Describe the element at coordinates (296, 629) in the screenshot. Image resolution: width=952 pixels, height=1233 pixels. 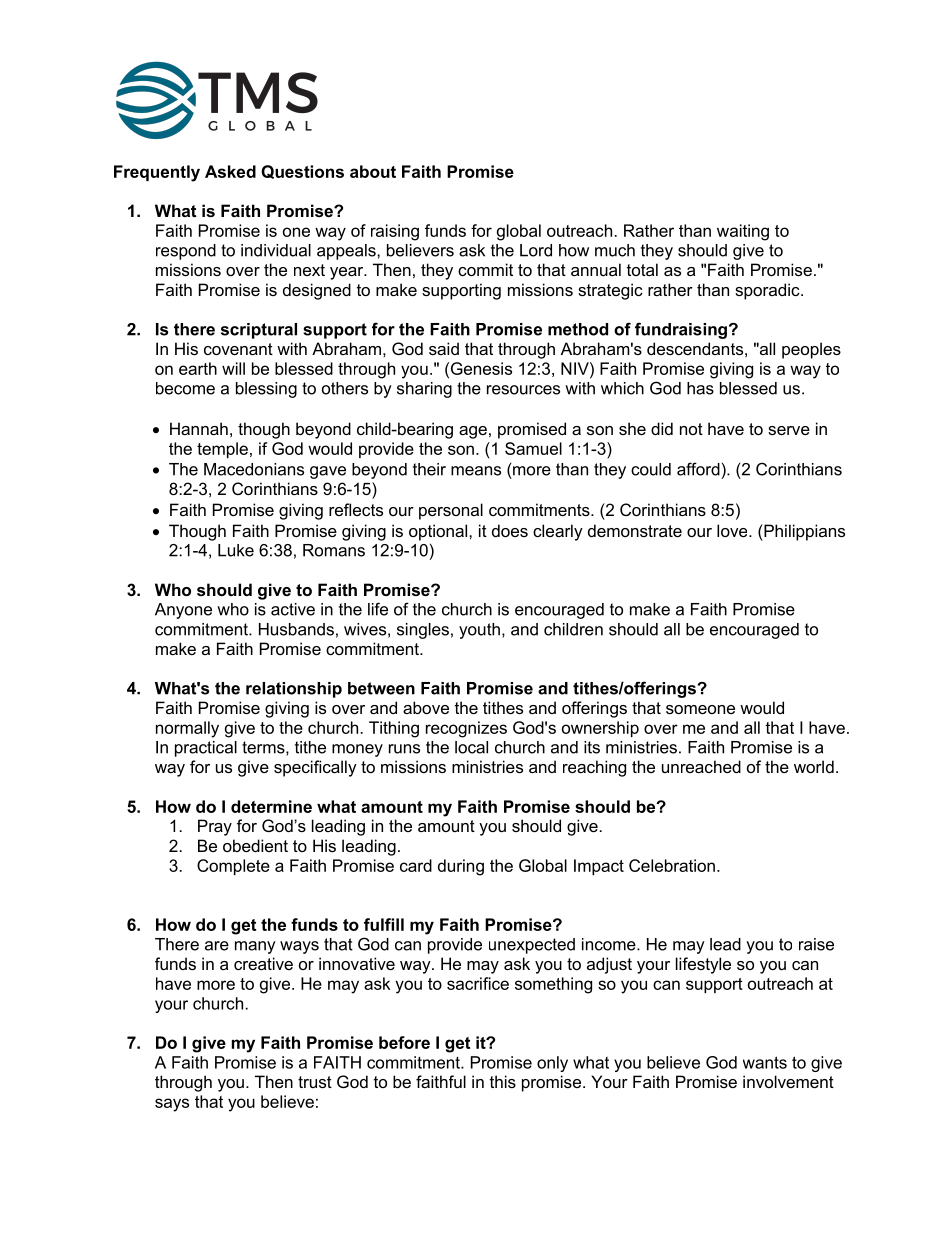
I see `Husbands` at that location.
